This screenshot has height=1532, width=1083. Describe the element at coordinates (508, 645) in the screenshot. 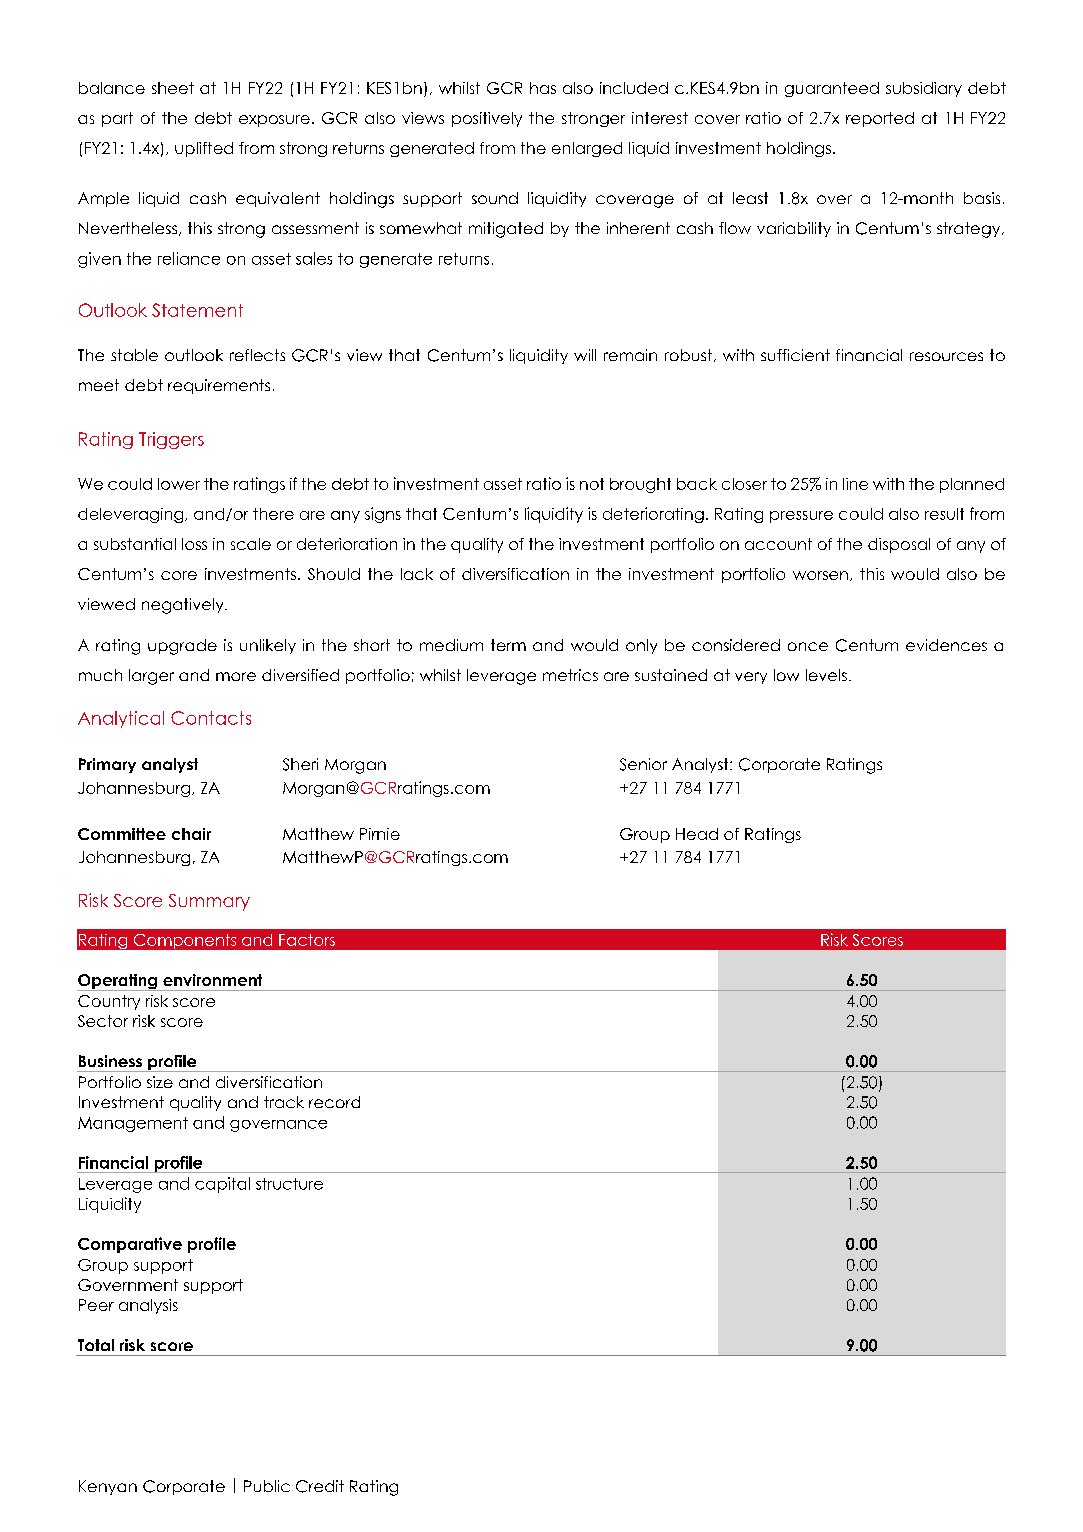

I see `term` at that location.
